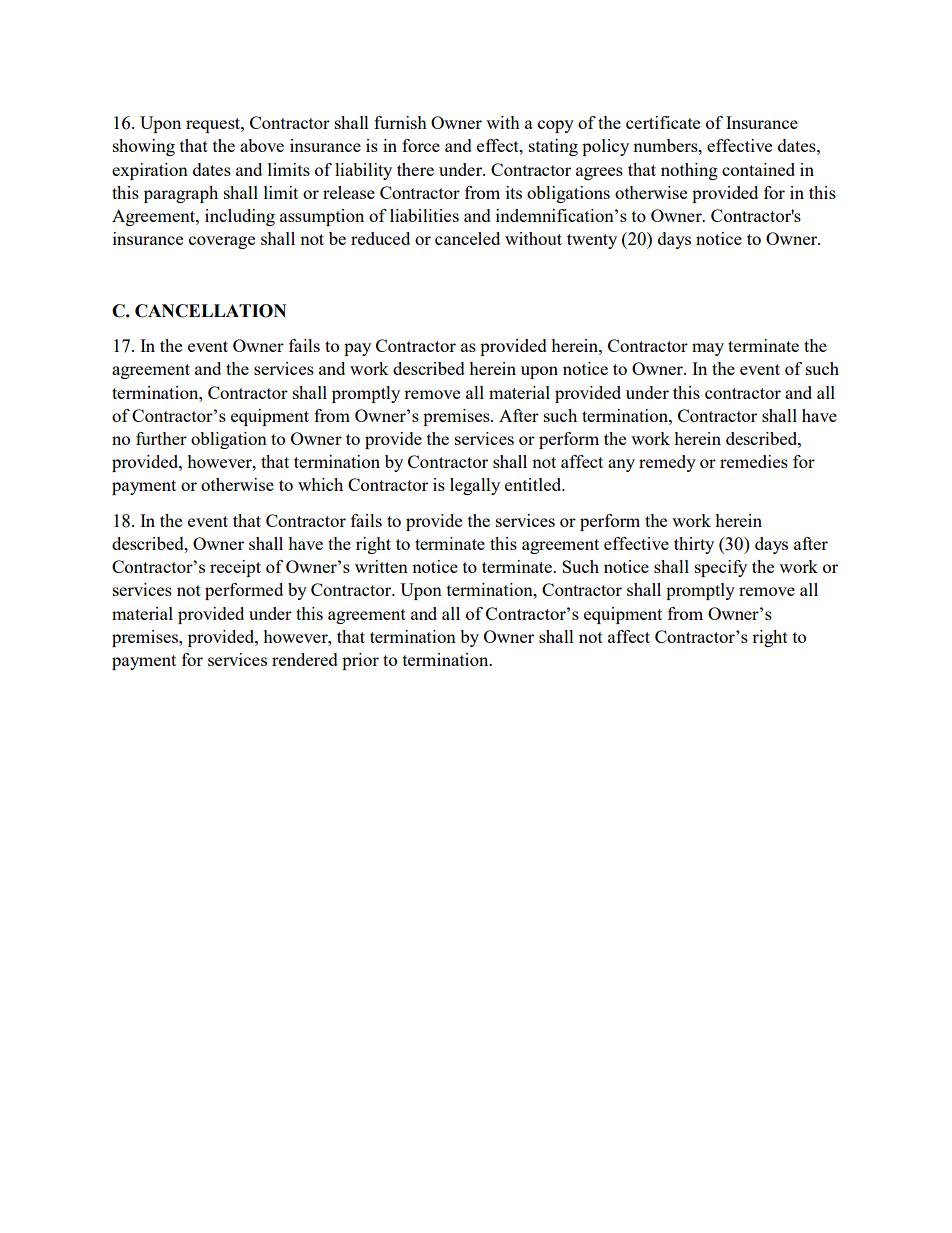 The width and height of the page is (952, 1233). Describe the element at coordinates (708, 349) in the page. I see `may` at that location.
